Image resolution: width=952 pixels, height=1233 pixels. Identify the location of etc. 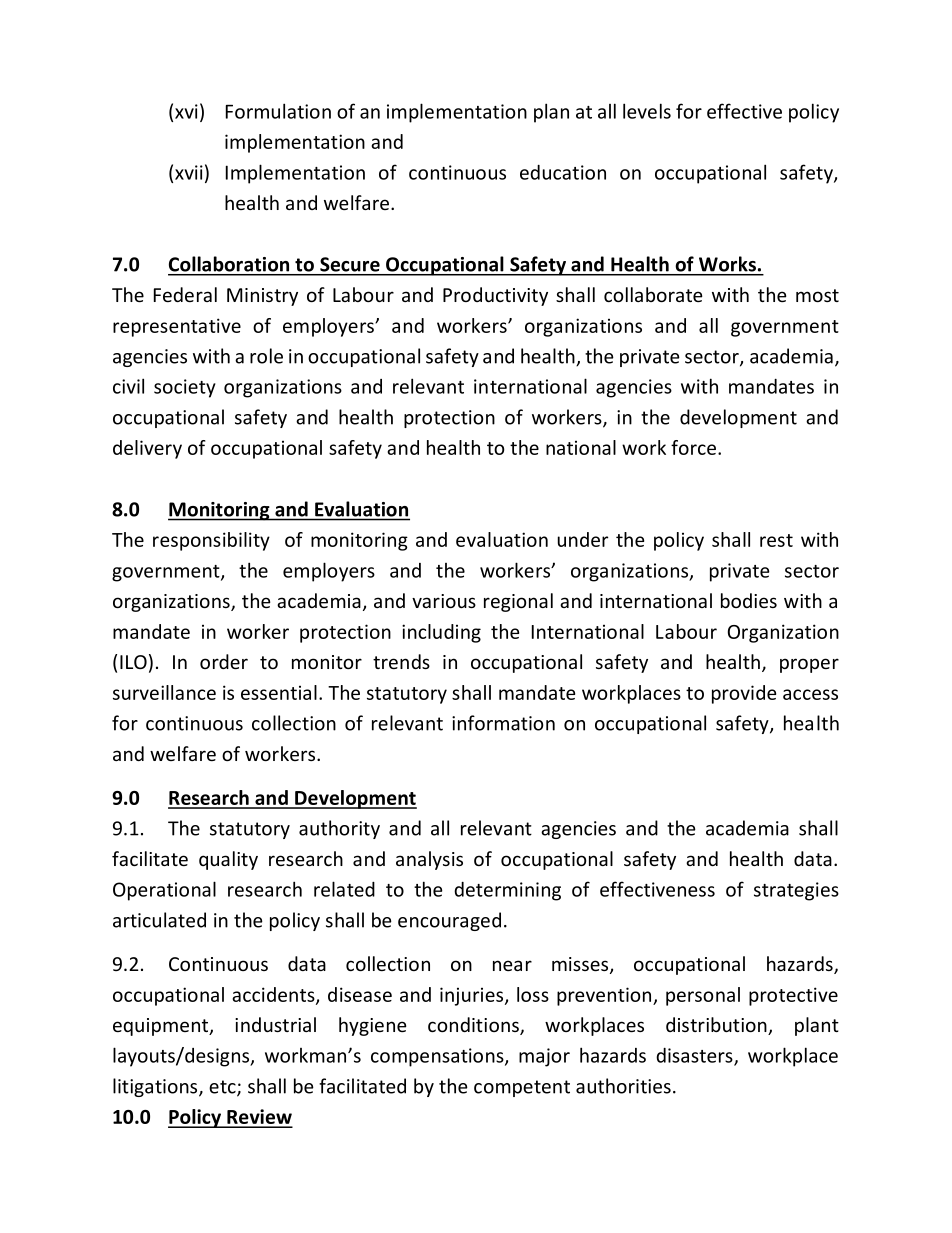
(223, 1088).
